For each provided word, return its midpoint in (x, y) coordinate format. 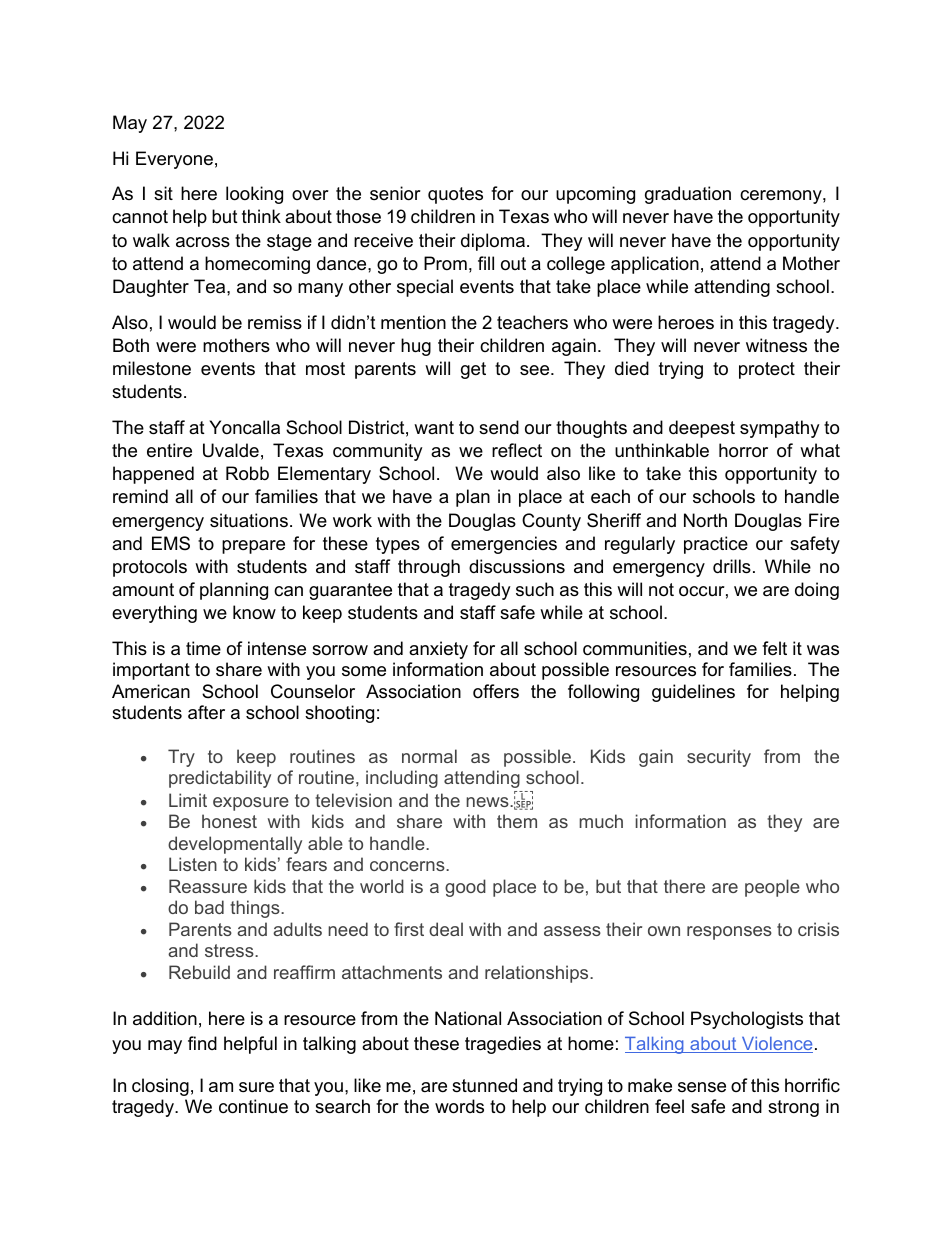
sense (702, 1087)
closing (160, 1087)
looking (254, 195)
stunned (484, 1085)
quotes (455, 195)
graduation (688, 195)
